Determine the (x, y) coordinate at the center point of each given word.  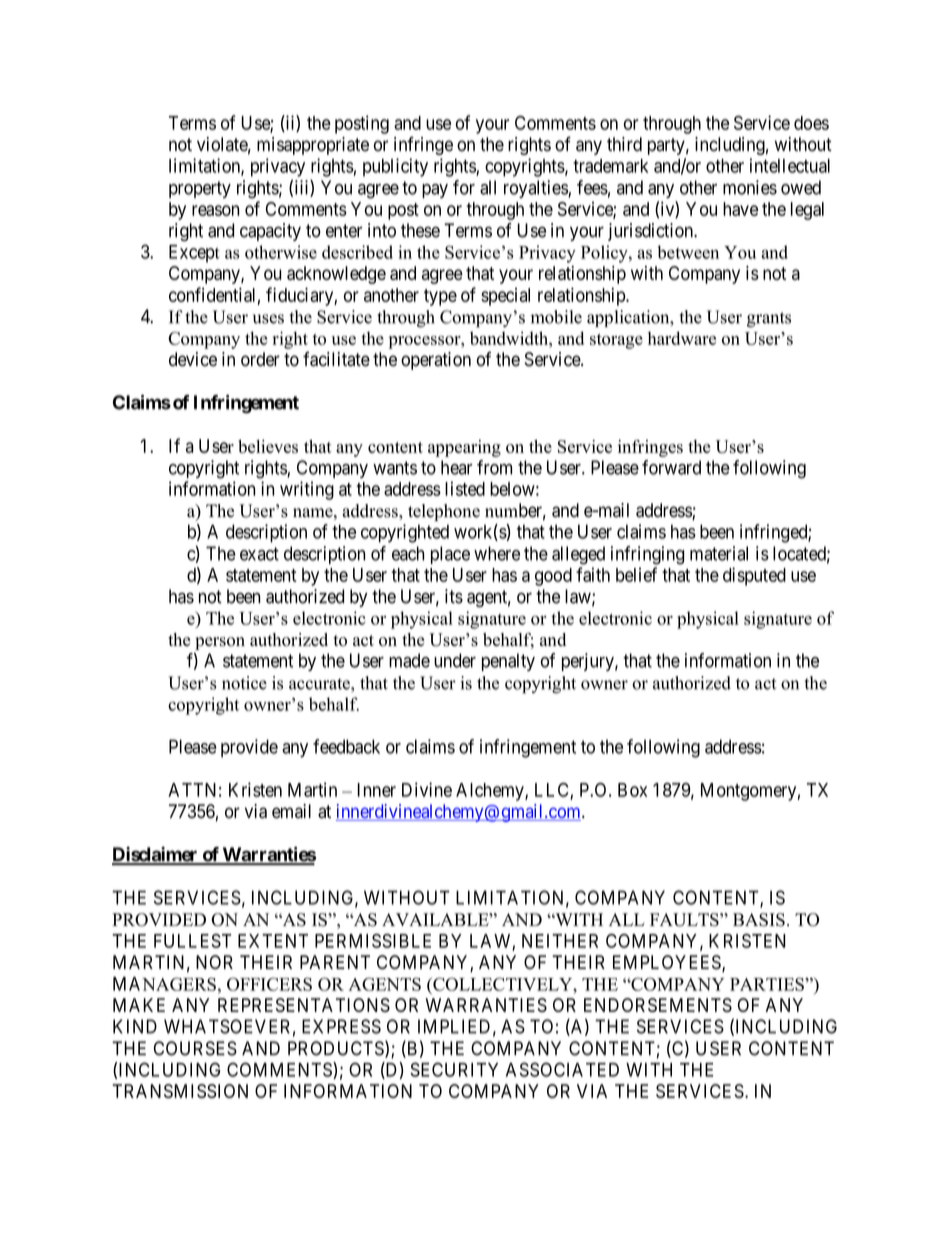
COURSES (195, 1048)
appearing (464, 448)
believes (268, 446)
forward (671, 467)
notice (244, 683)
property (200, 189)
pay (435, 191)
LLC (553, 791)
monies (750, 187)
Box (632, 790)
